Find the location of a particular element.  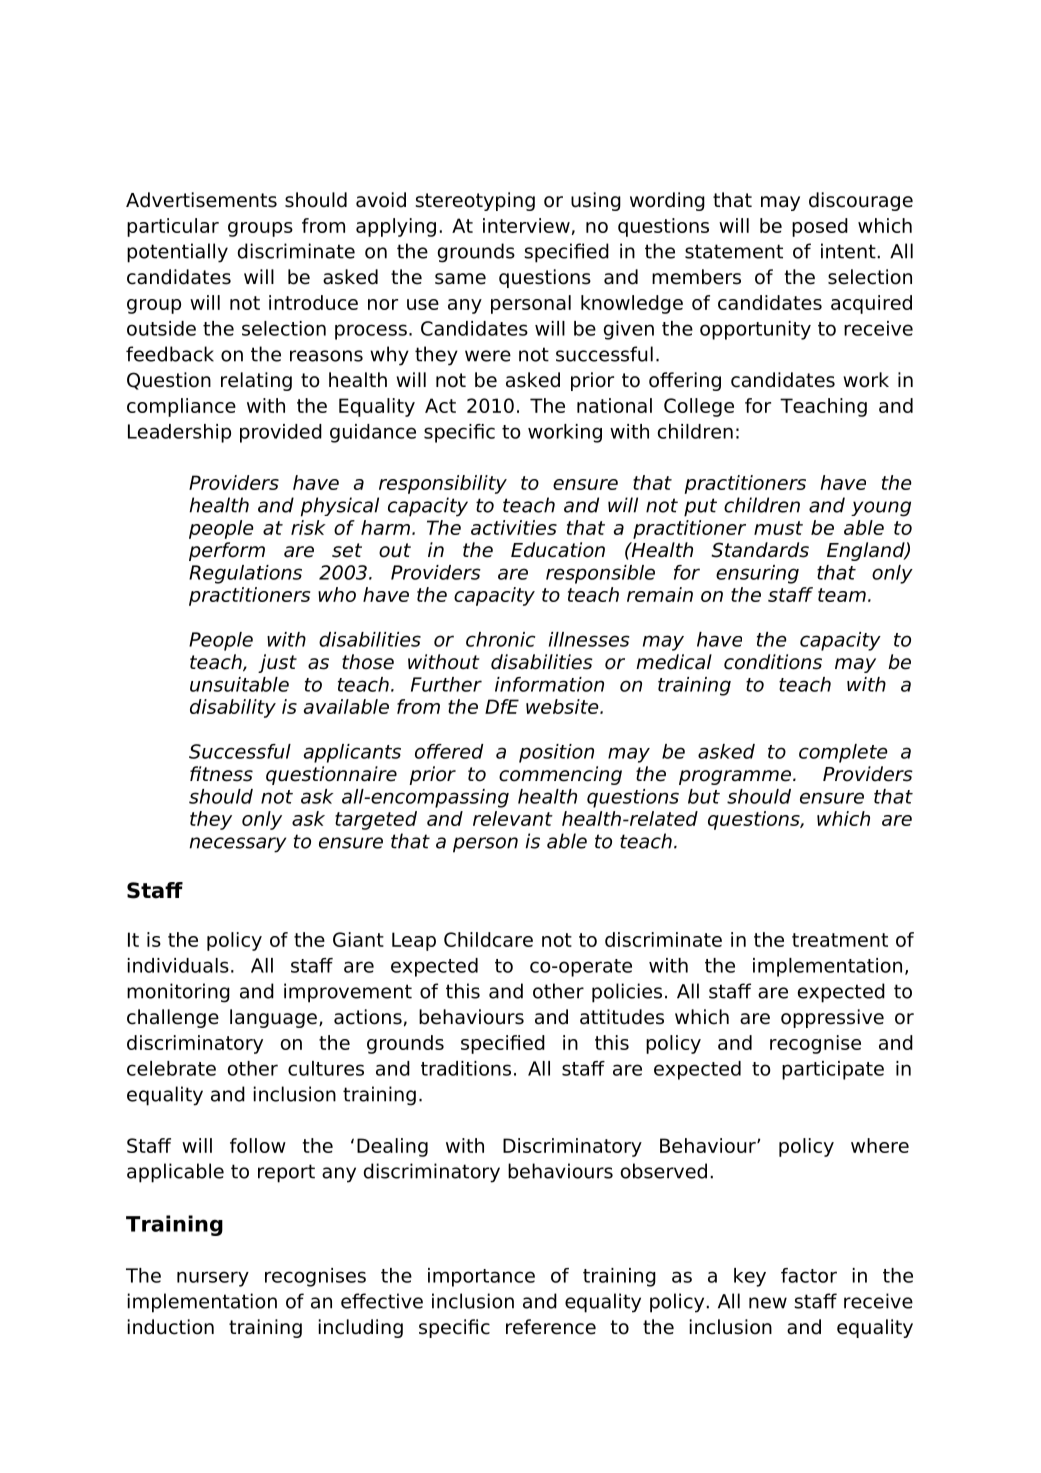

posed is located at coordinates (820, 227).
